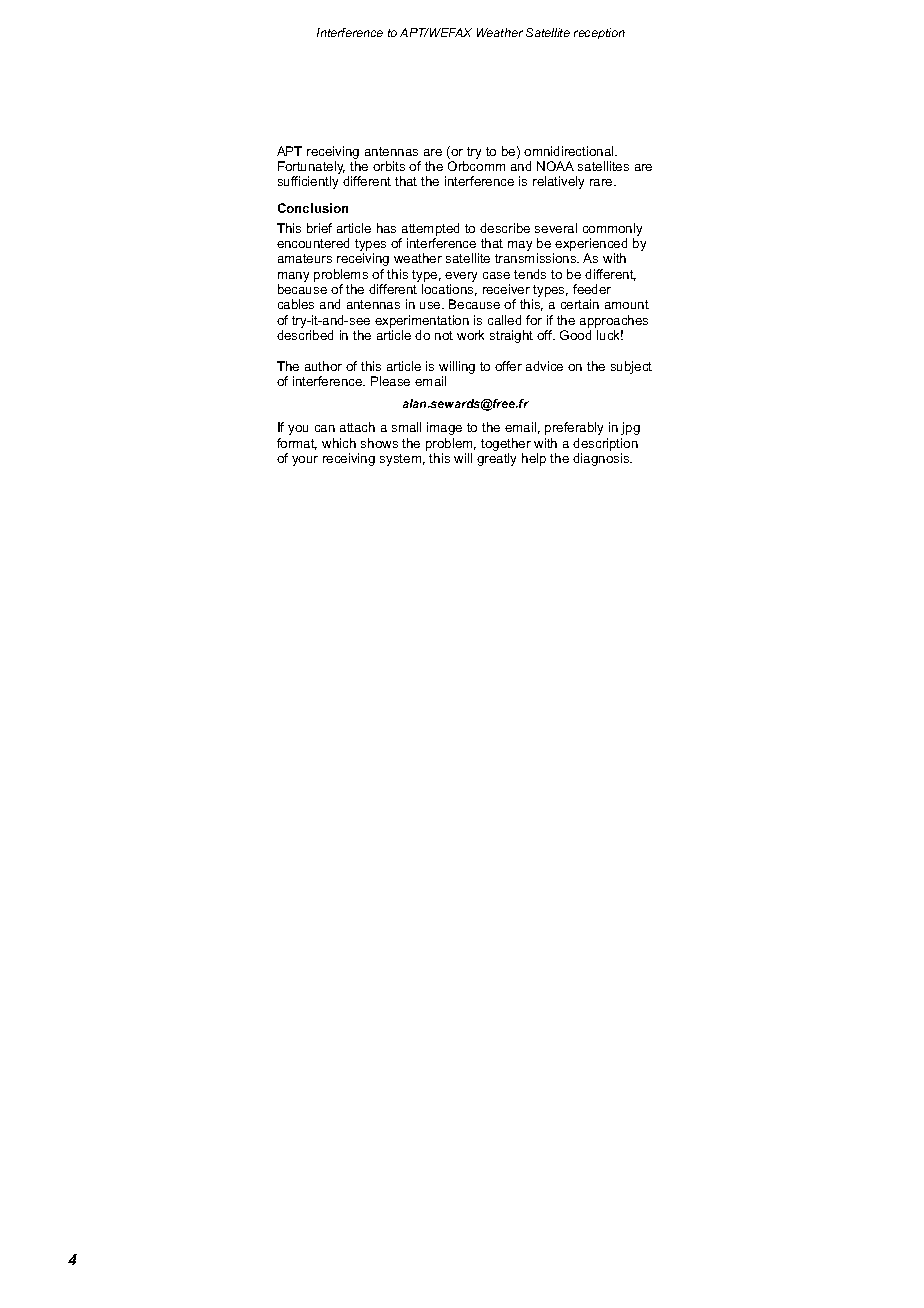 This page has width=924, height=1308. I want to click on attempted, so click(430, 229).
